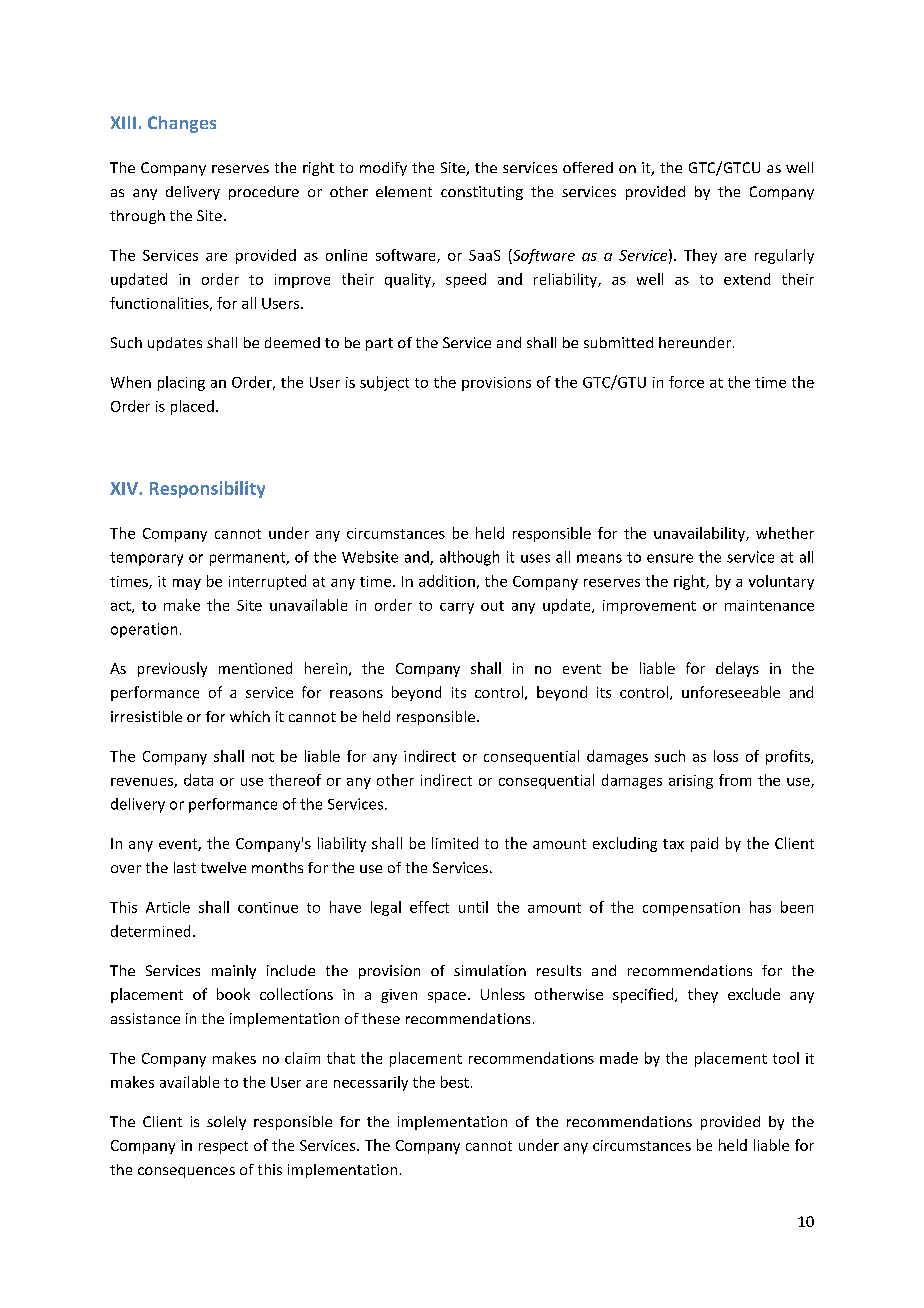 Image resolution: width=924 pixels, height=1308 pixels. What do you see at coordinates (207, 489) in the screenshot?
I see `Responsibility` at bounding box center [207, 489].
